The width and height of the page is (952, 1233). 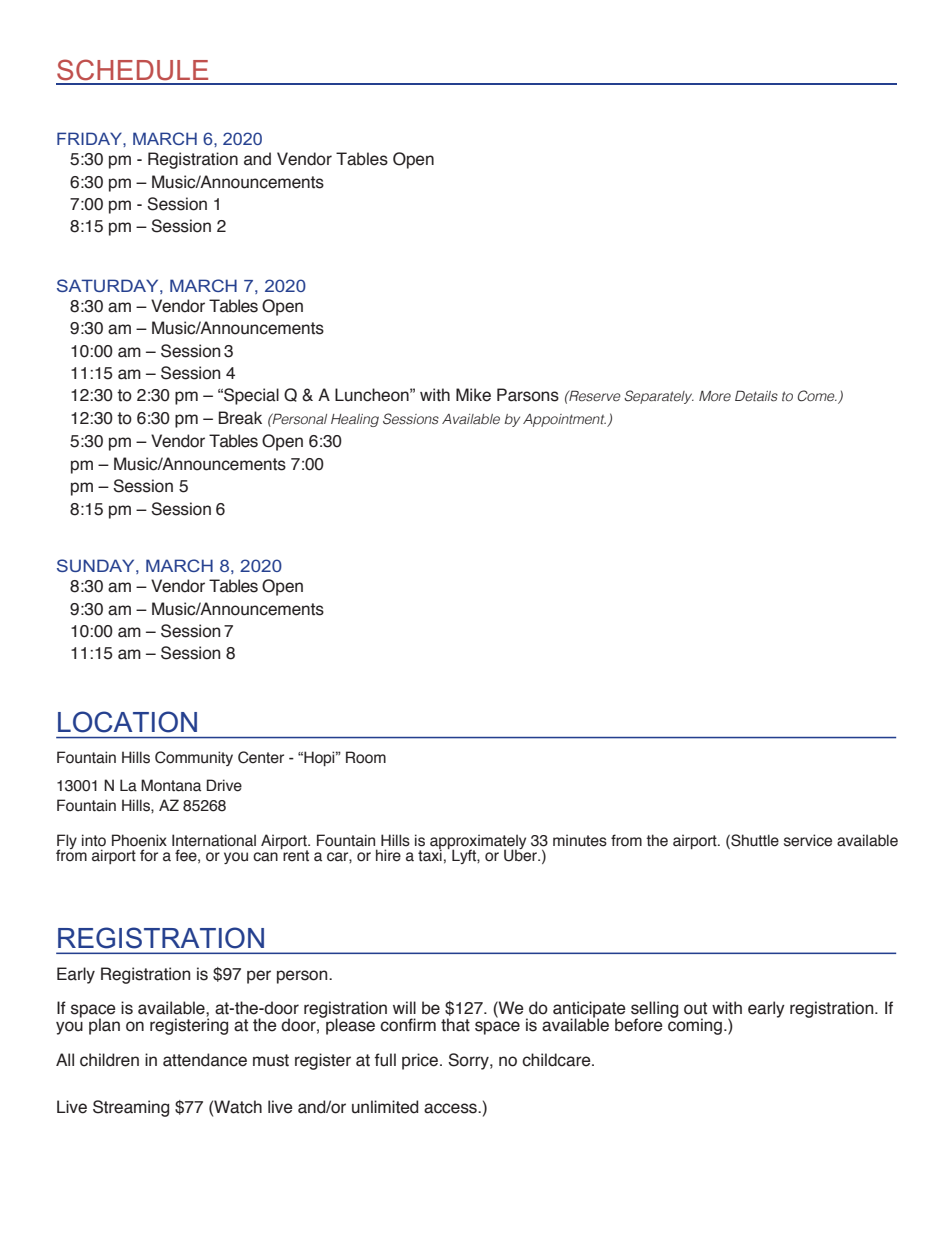 What do you see at coordinates (715, 396) in the page?
I see `More` at bounding box center [715, 396].
